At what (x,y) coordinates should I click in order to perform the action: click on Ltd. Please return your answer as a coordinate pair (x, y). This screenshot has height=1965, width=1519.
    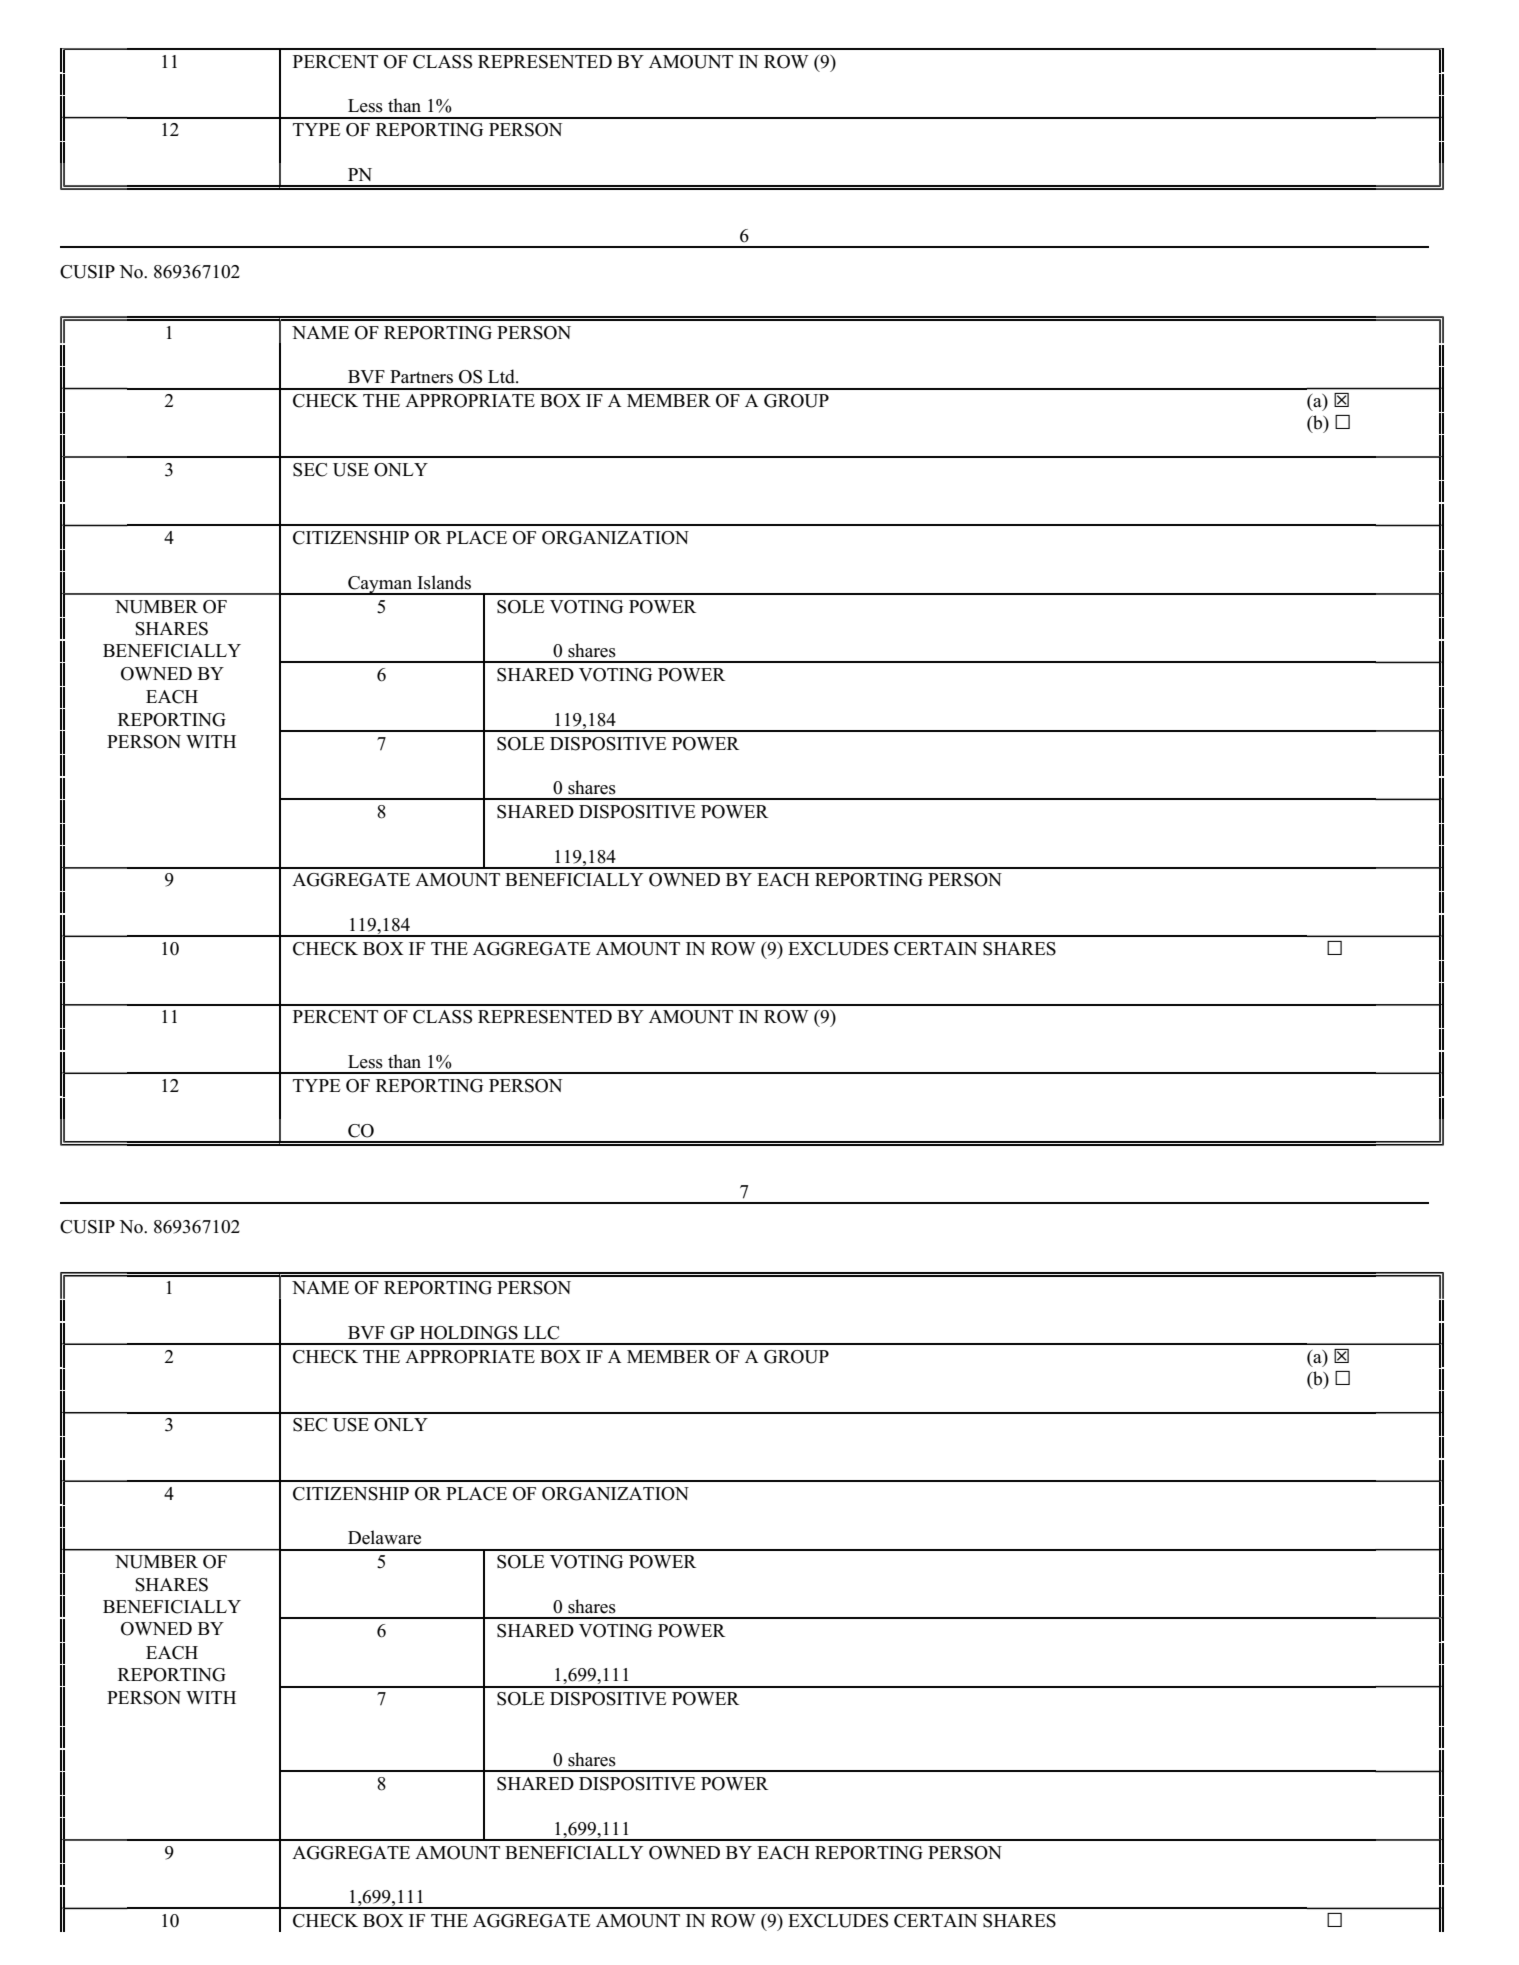
    Looking at the image, I should click on (502, 376).
